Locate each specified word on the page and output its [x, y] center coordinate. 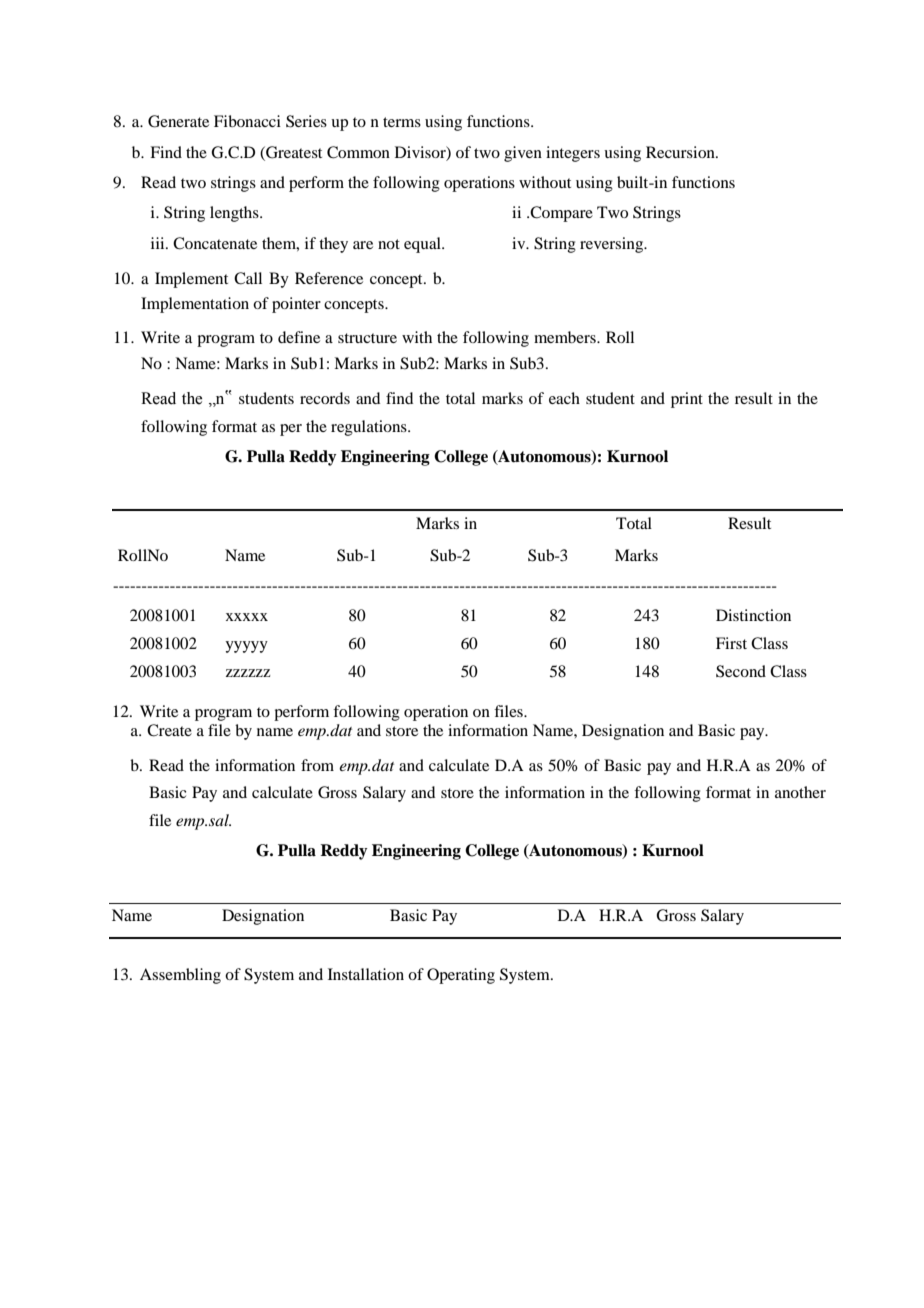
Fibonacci [247, 121]
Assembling [180, 976]
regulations [370, 428]
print [687, 400]
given [523, 154]
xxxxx [247, 617]
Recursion [681, 152]
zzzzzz [248, 673]
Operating [461, 976]
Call [248, 278]
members [566, 337]
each [564, 398]
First [731, 643]
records [325, 398]
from [317, 765]
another [800, 792]
